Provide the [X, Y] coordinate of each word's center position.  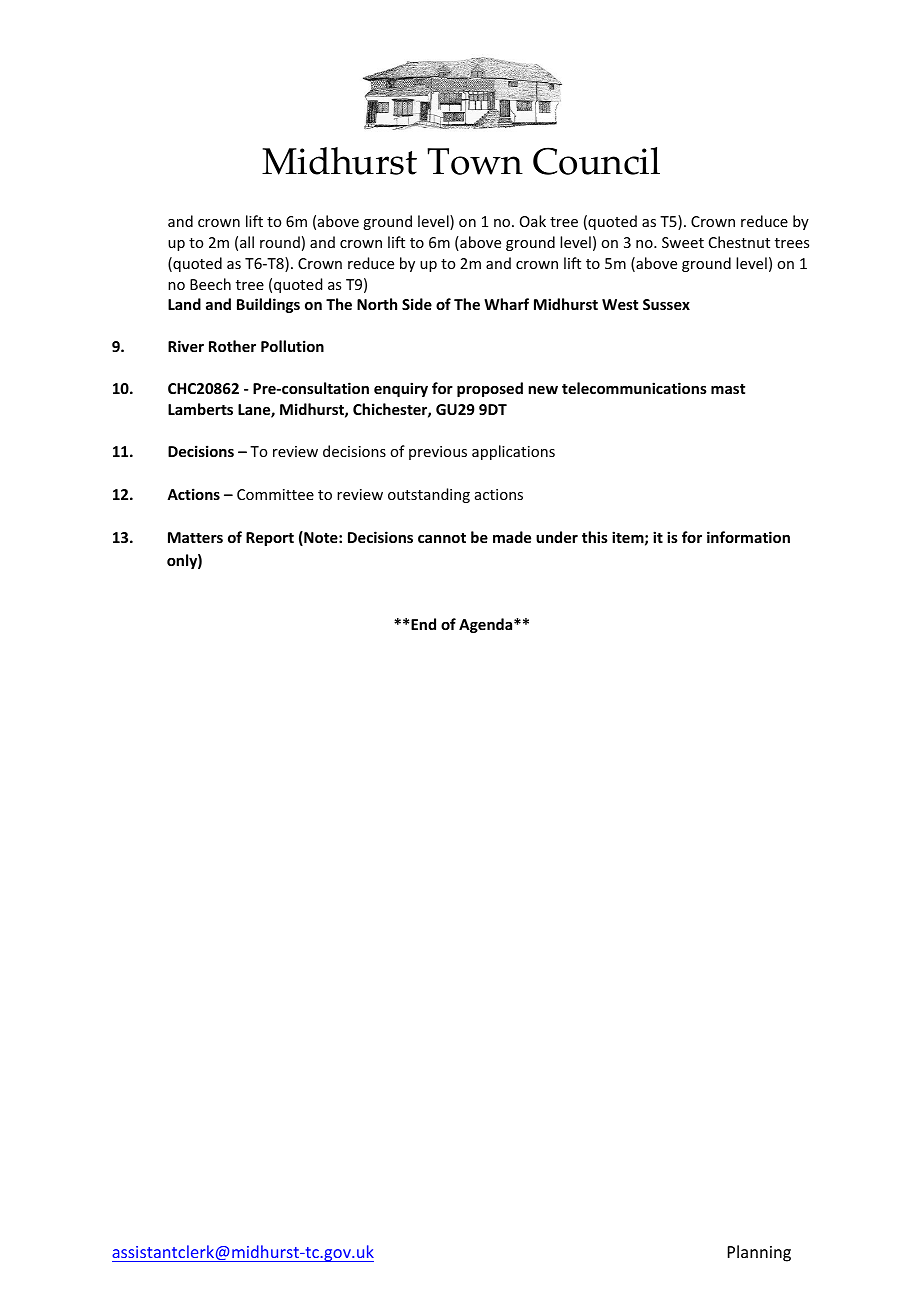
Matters [195, 537]
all [247, 242]
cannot [442, 538]
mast [728, 389]
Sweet [683, 242]
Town [475, 161]
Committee [275, 494]
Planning [759, 1253]
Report [270, 539]
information [748, 537]
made [512, 537]
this [595, 537]
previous [438, 453]
